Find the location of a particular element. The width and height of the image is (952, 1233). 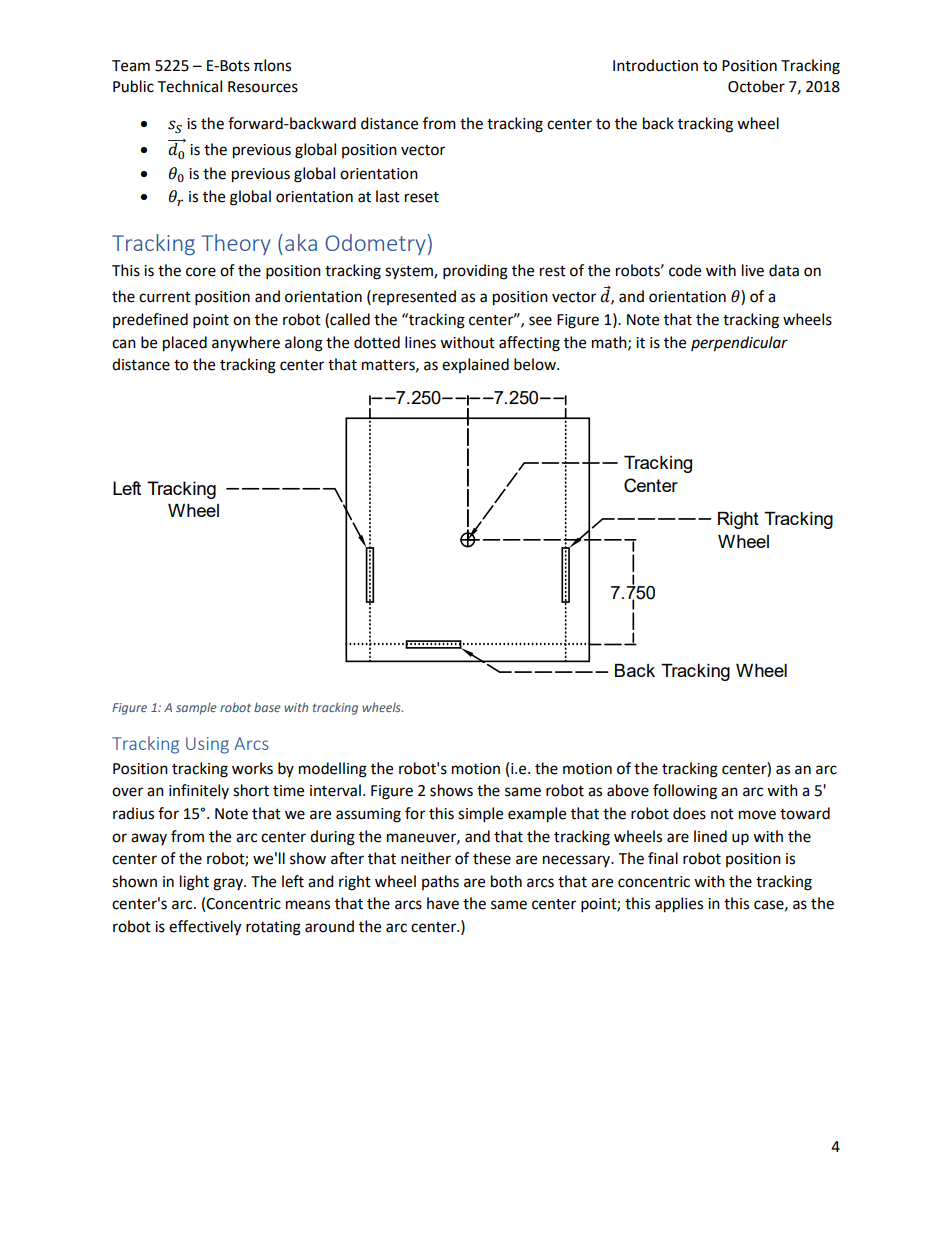

reset is located at coordinates (422, 197).
